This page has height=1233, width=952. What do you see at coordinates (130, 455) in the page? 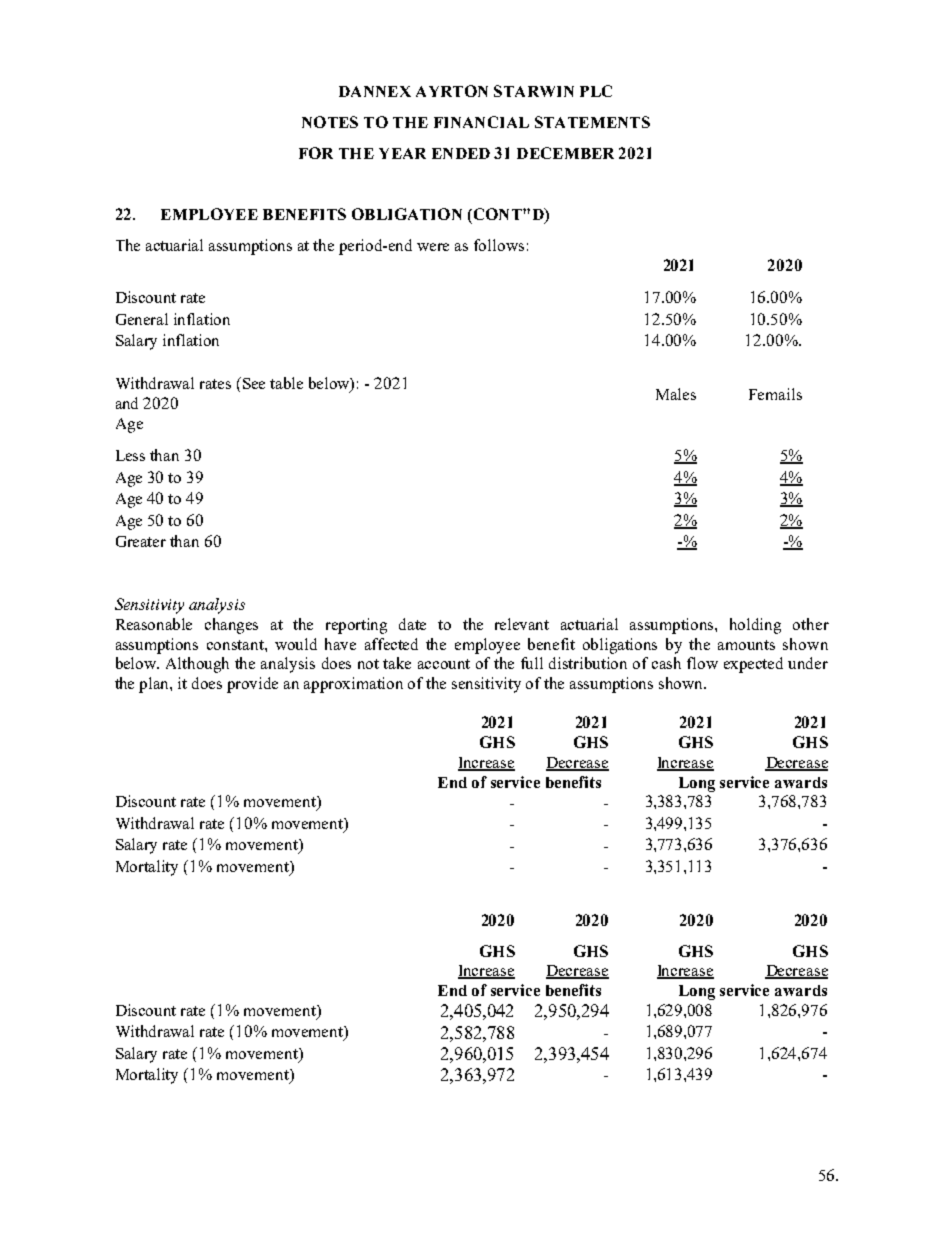
I see `Less` at bounding box center [130, 455].
